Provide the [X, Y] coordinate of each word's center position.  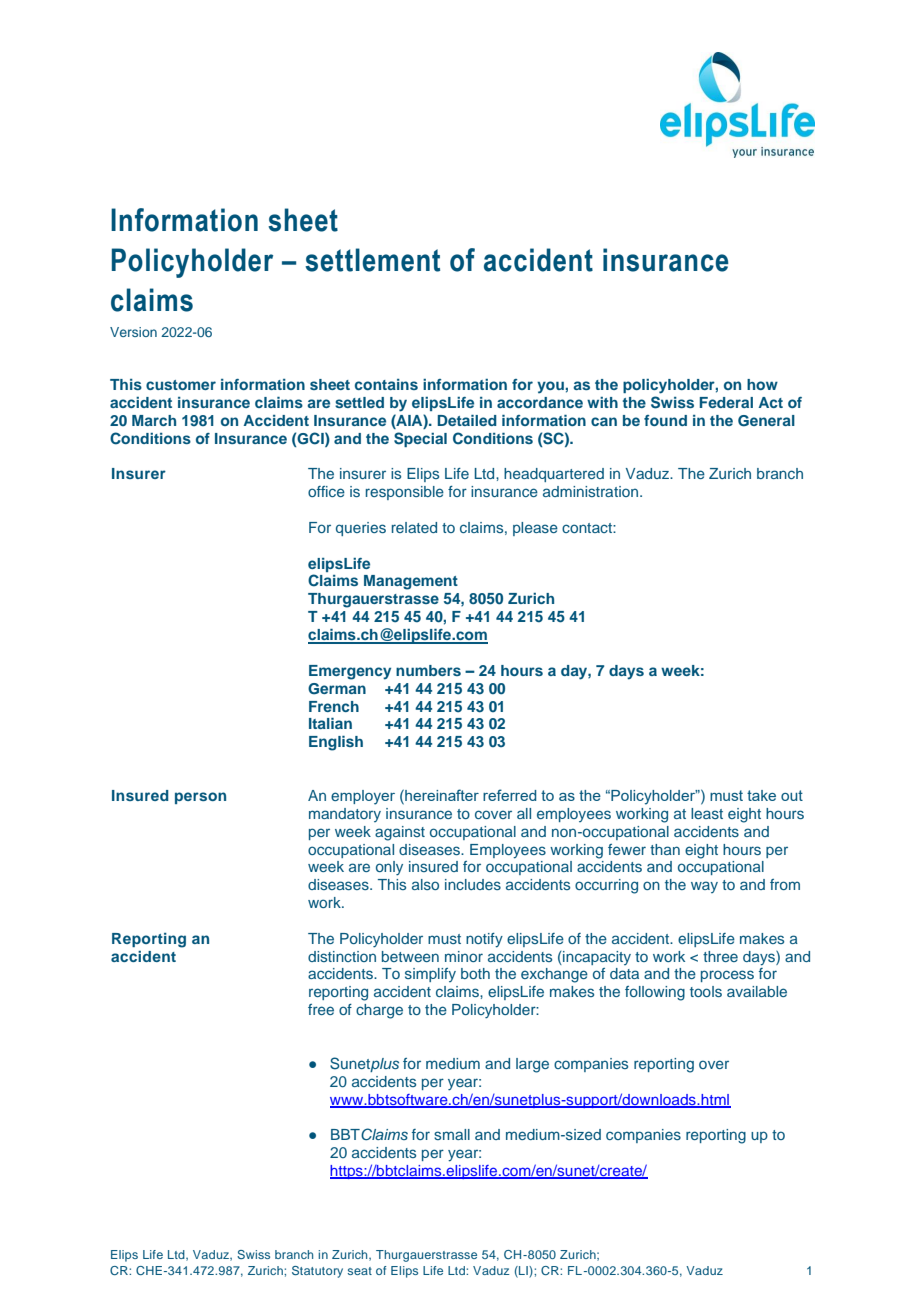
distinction [342, 956]
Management [411, 582]
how [762, 384]
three [720, 956]
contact [588, 528]
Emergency [350, 672]
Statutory [317, 1272]
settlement [372, 260]
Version [133, 332]
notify [484, 940]
